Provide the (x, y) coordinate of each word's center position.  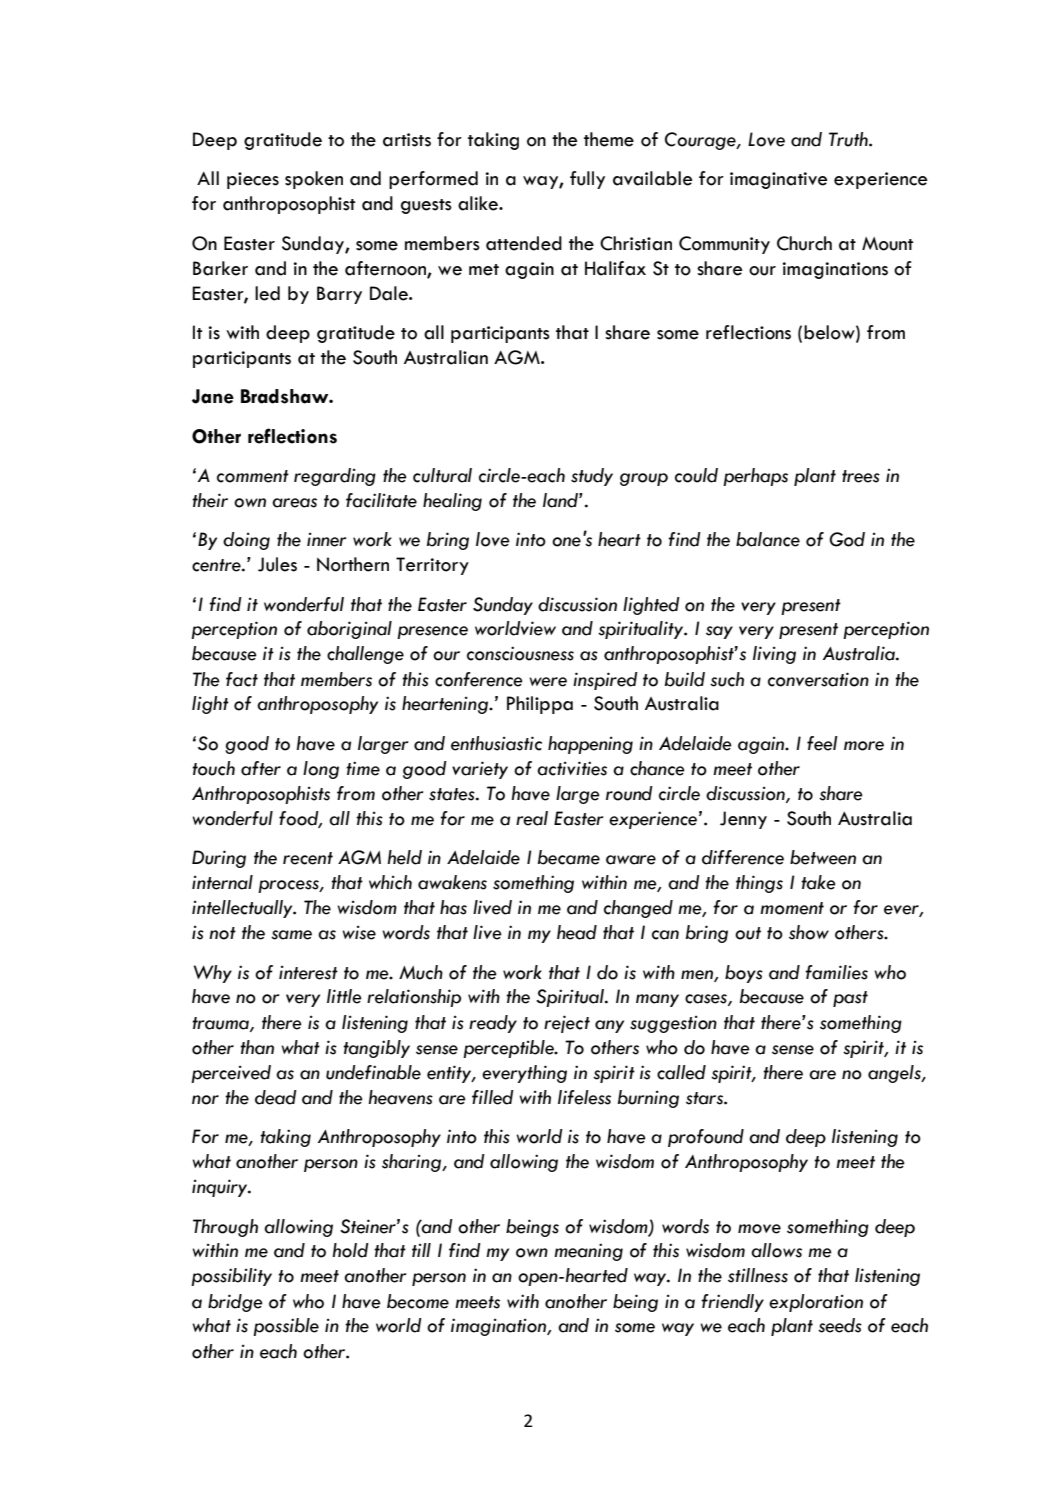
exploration (816, 1303)
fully (587, 180)
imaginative (779, 180)
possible (286, 1327)
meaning (588, 1252)
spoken (314, 180)
